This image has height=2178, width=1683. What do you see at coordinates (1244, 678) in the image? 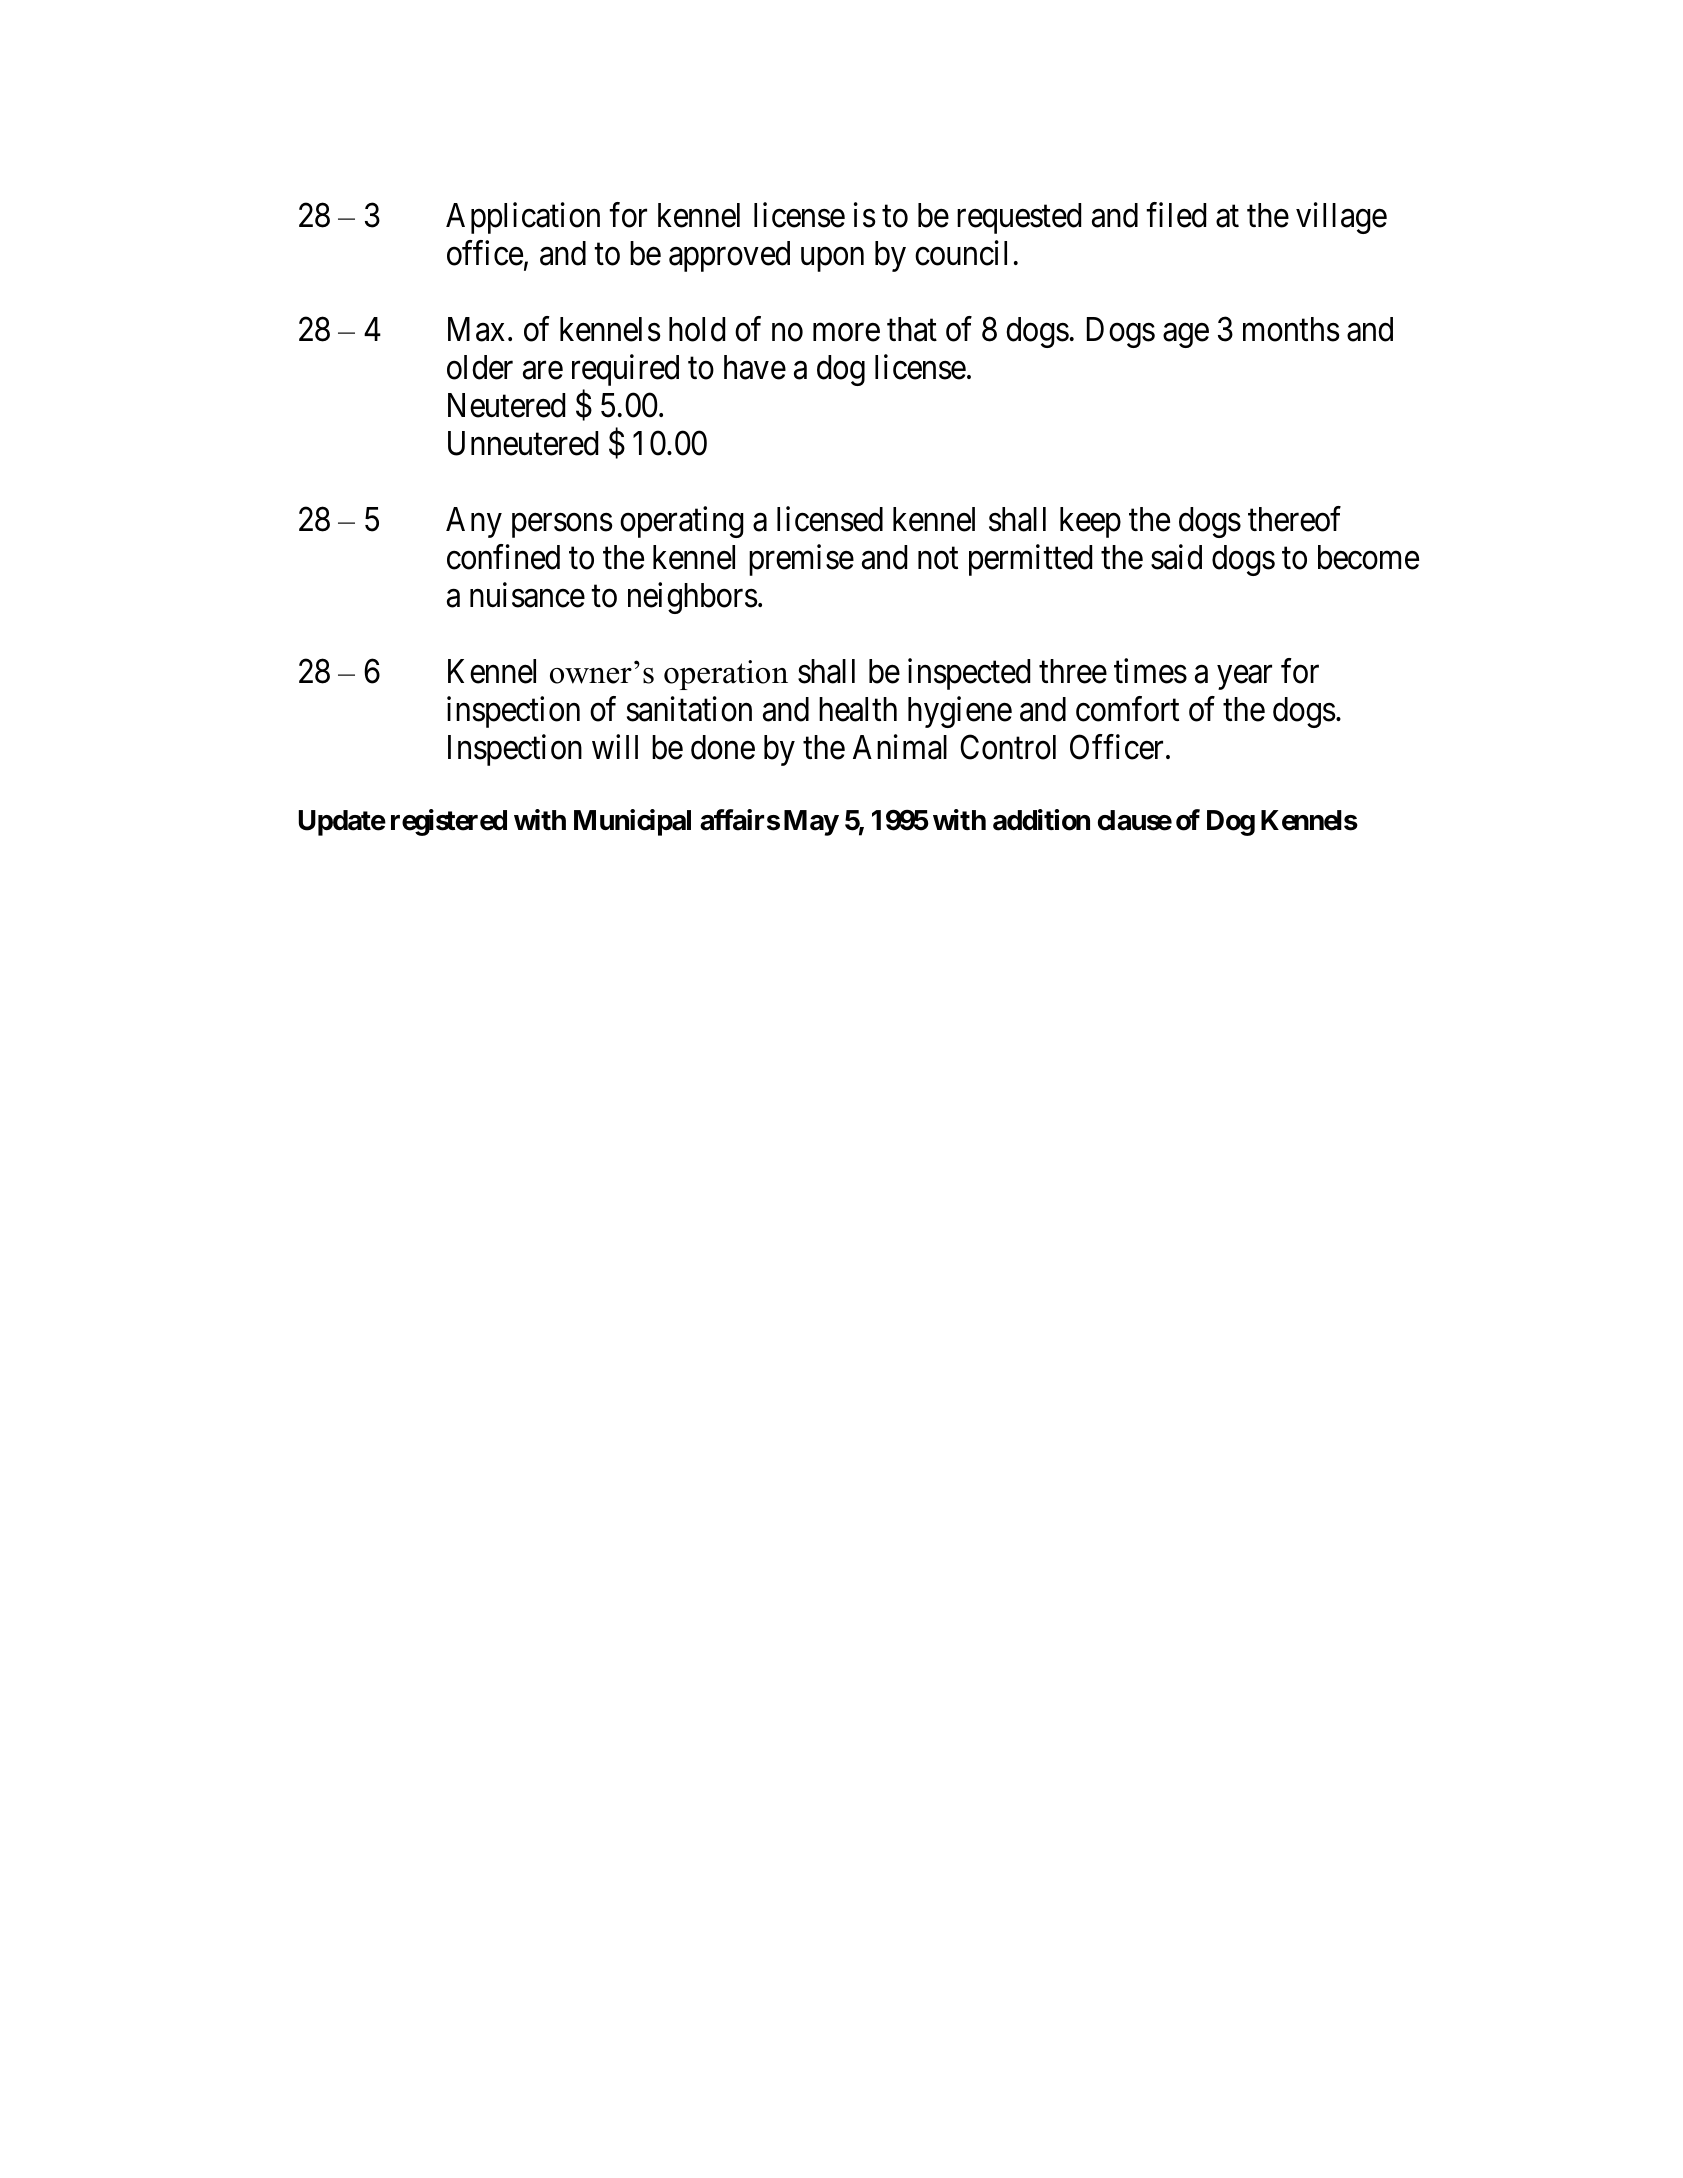
I see `year` at bounding box center [1244, 678].
